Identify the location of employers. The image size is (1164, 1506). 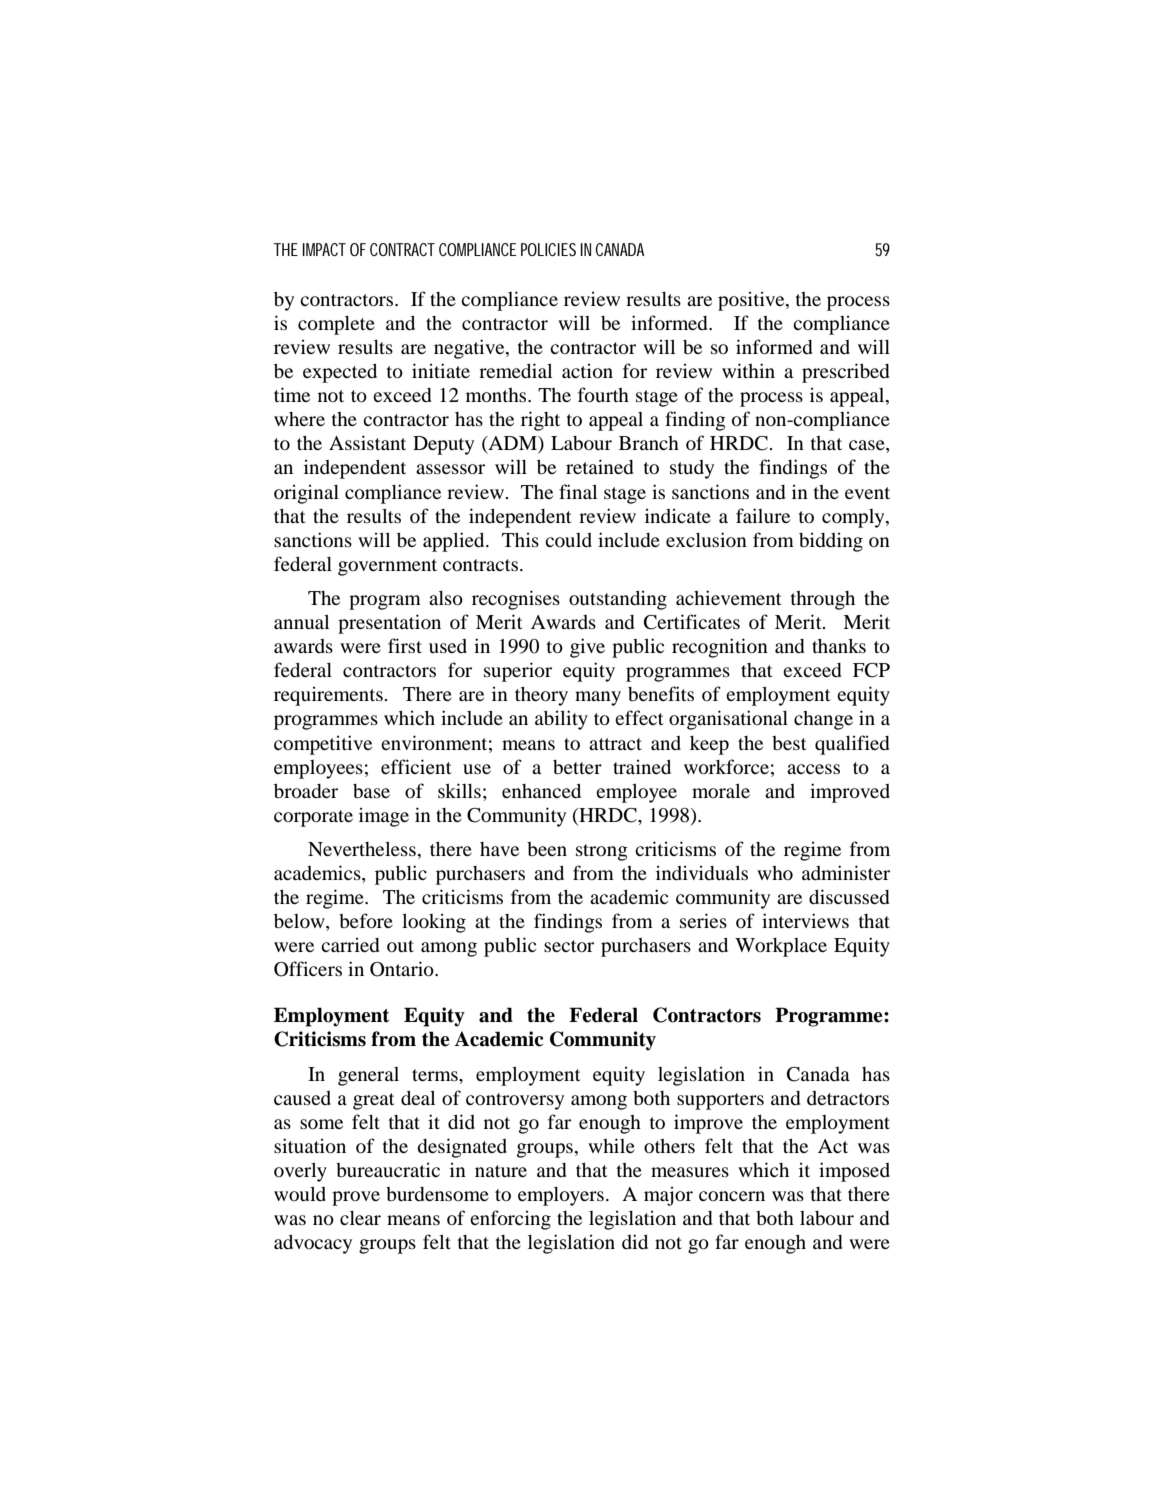
(561, 1196).
